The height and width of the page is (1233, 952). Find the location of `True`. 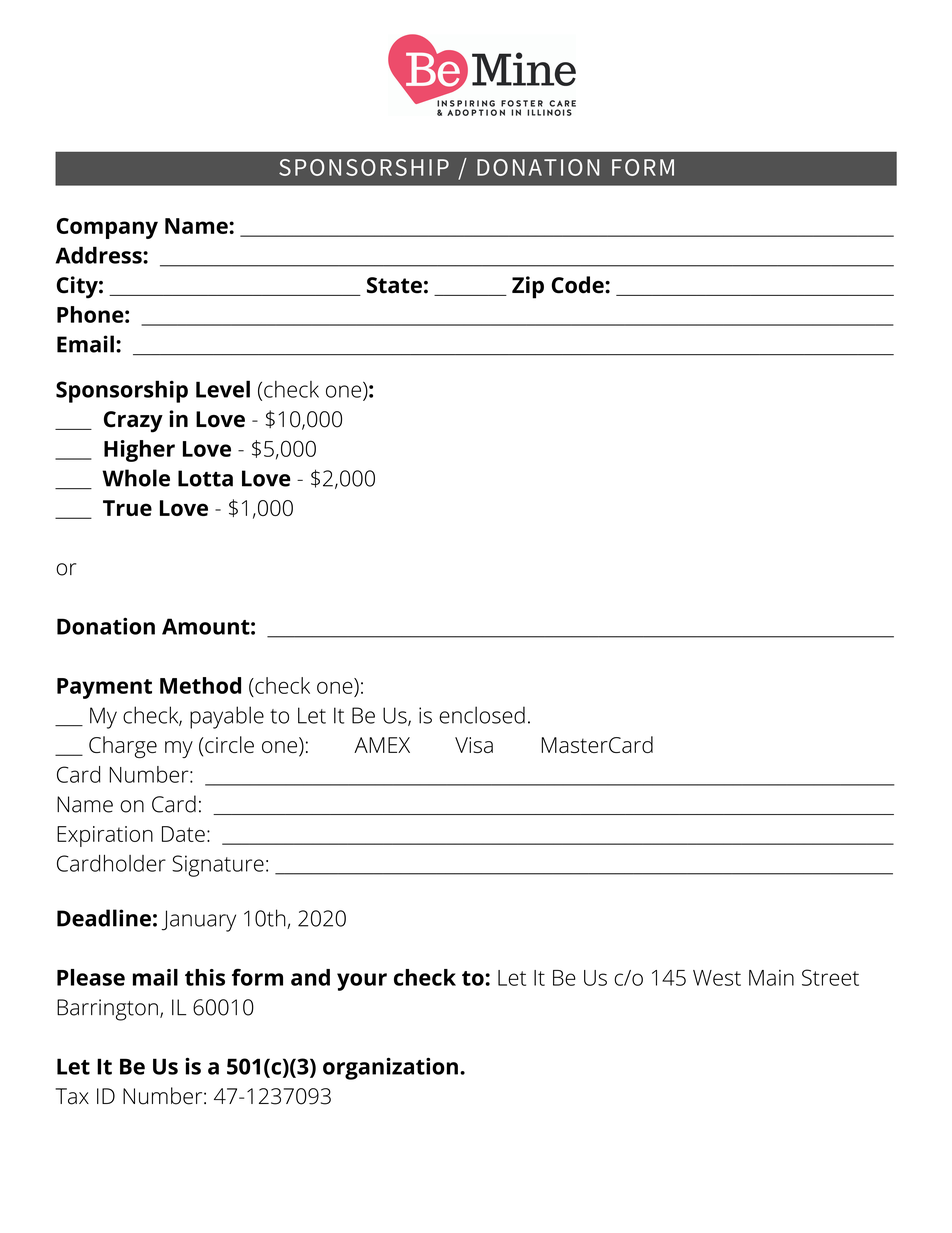

True is located at coordinates (127, 508).
